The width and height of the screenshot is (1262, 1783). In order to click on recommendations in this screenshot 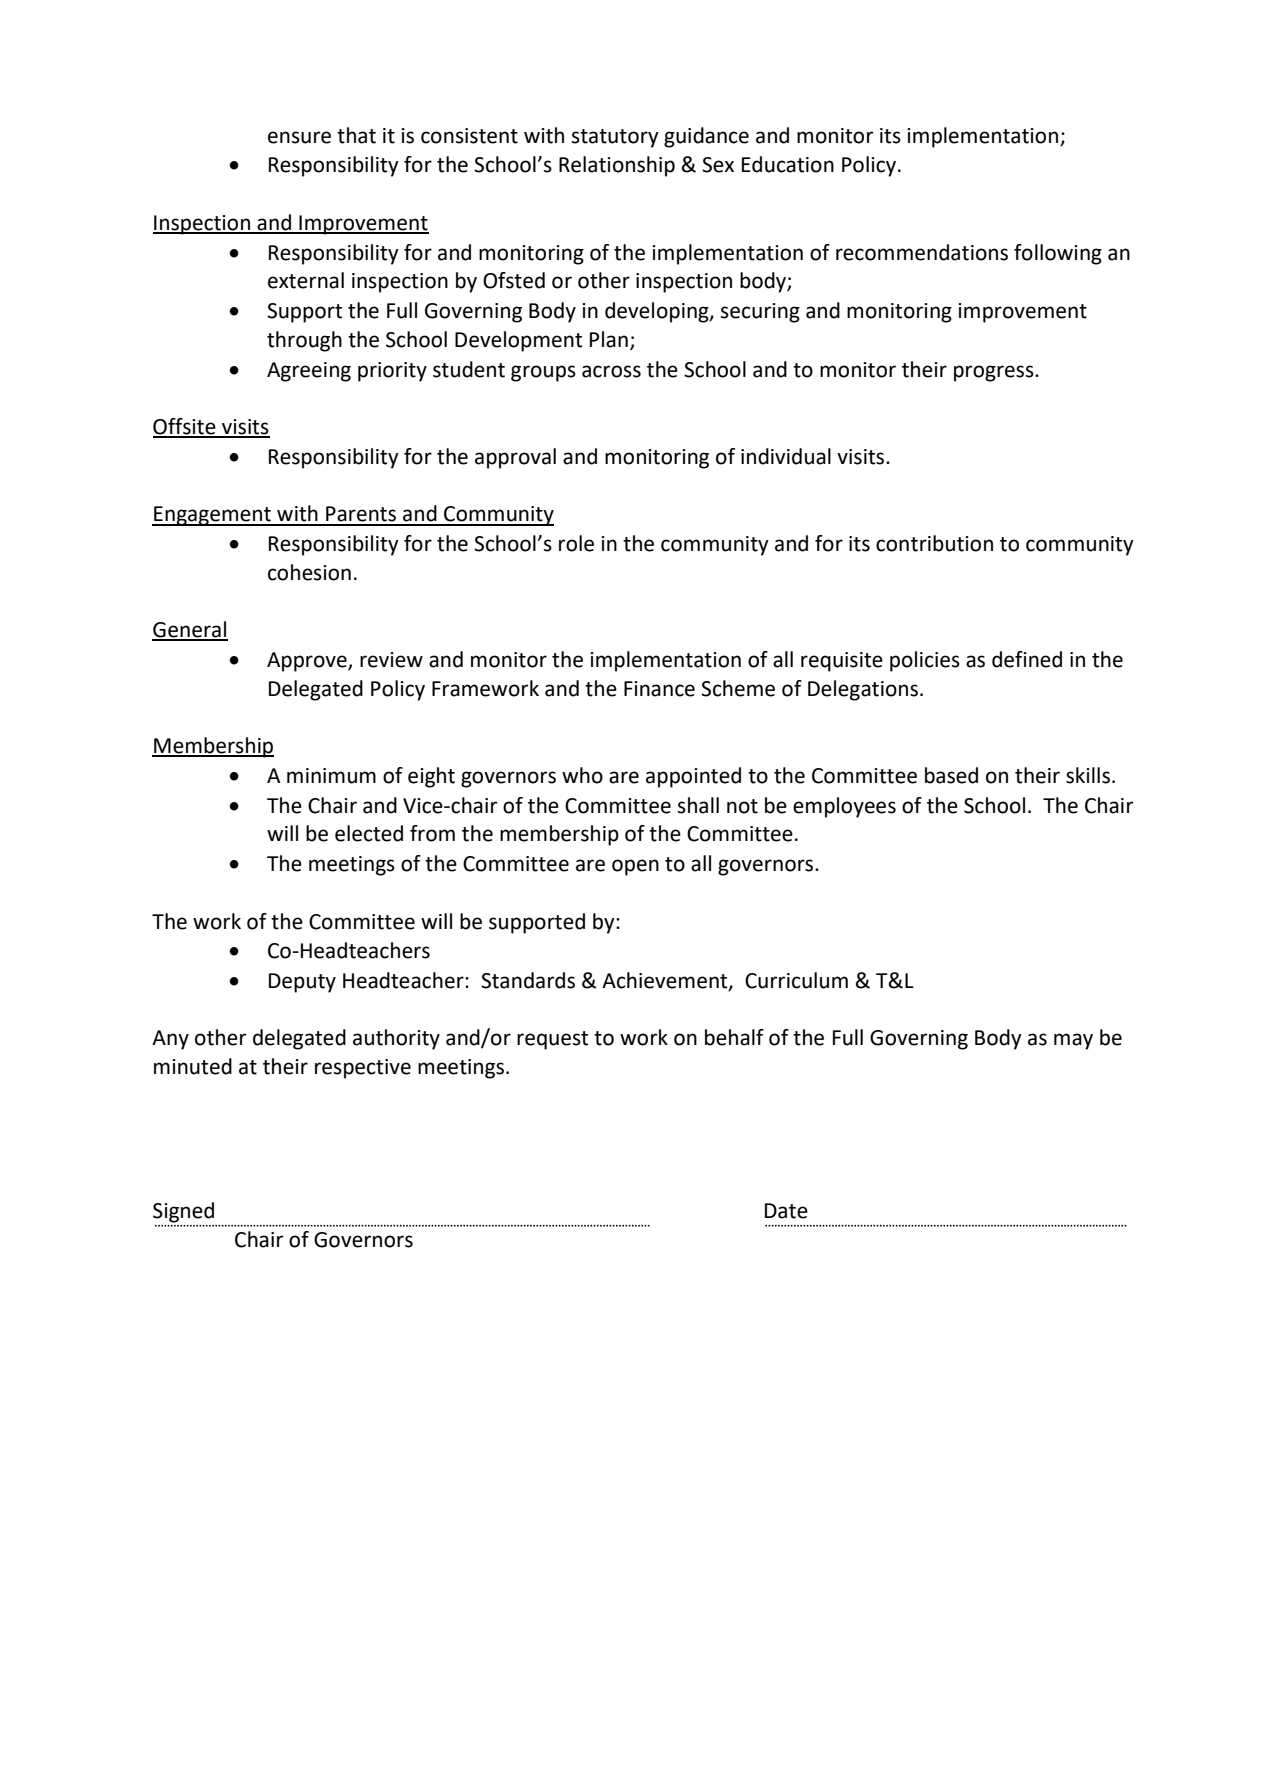, I will do `click(922, 252)`.
